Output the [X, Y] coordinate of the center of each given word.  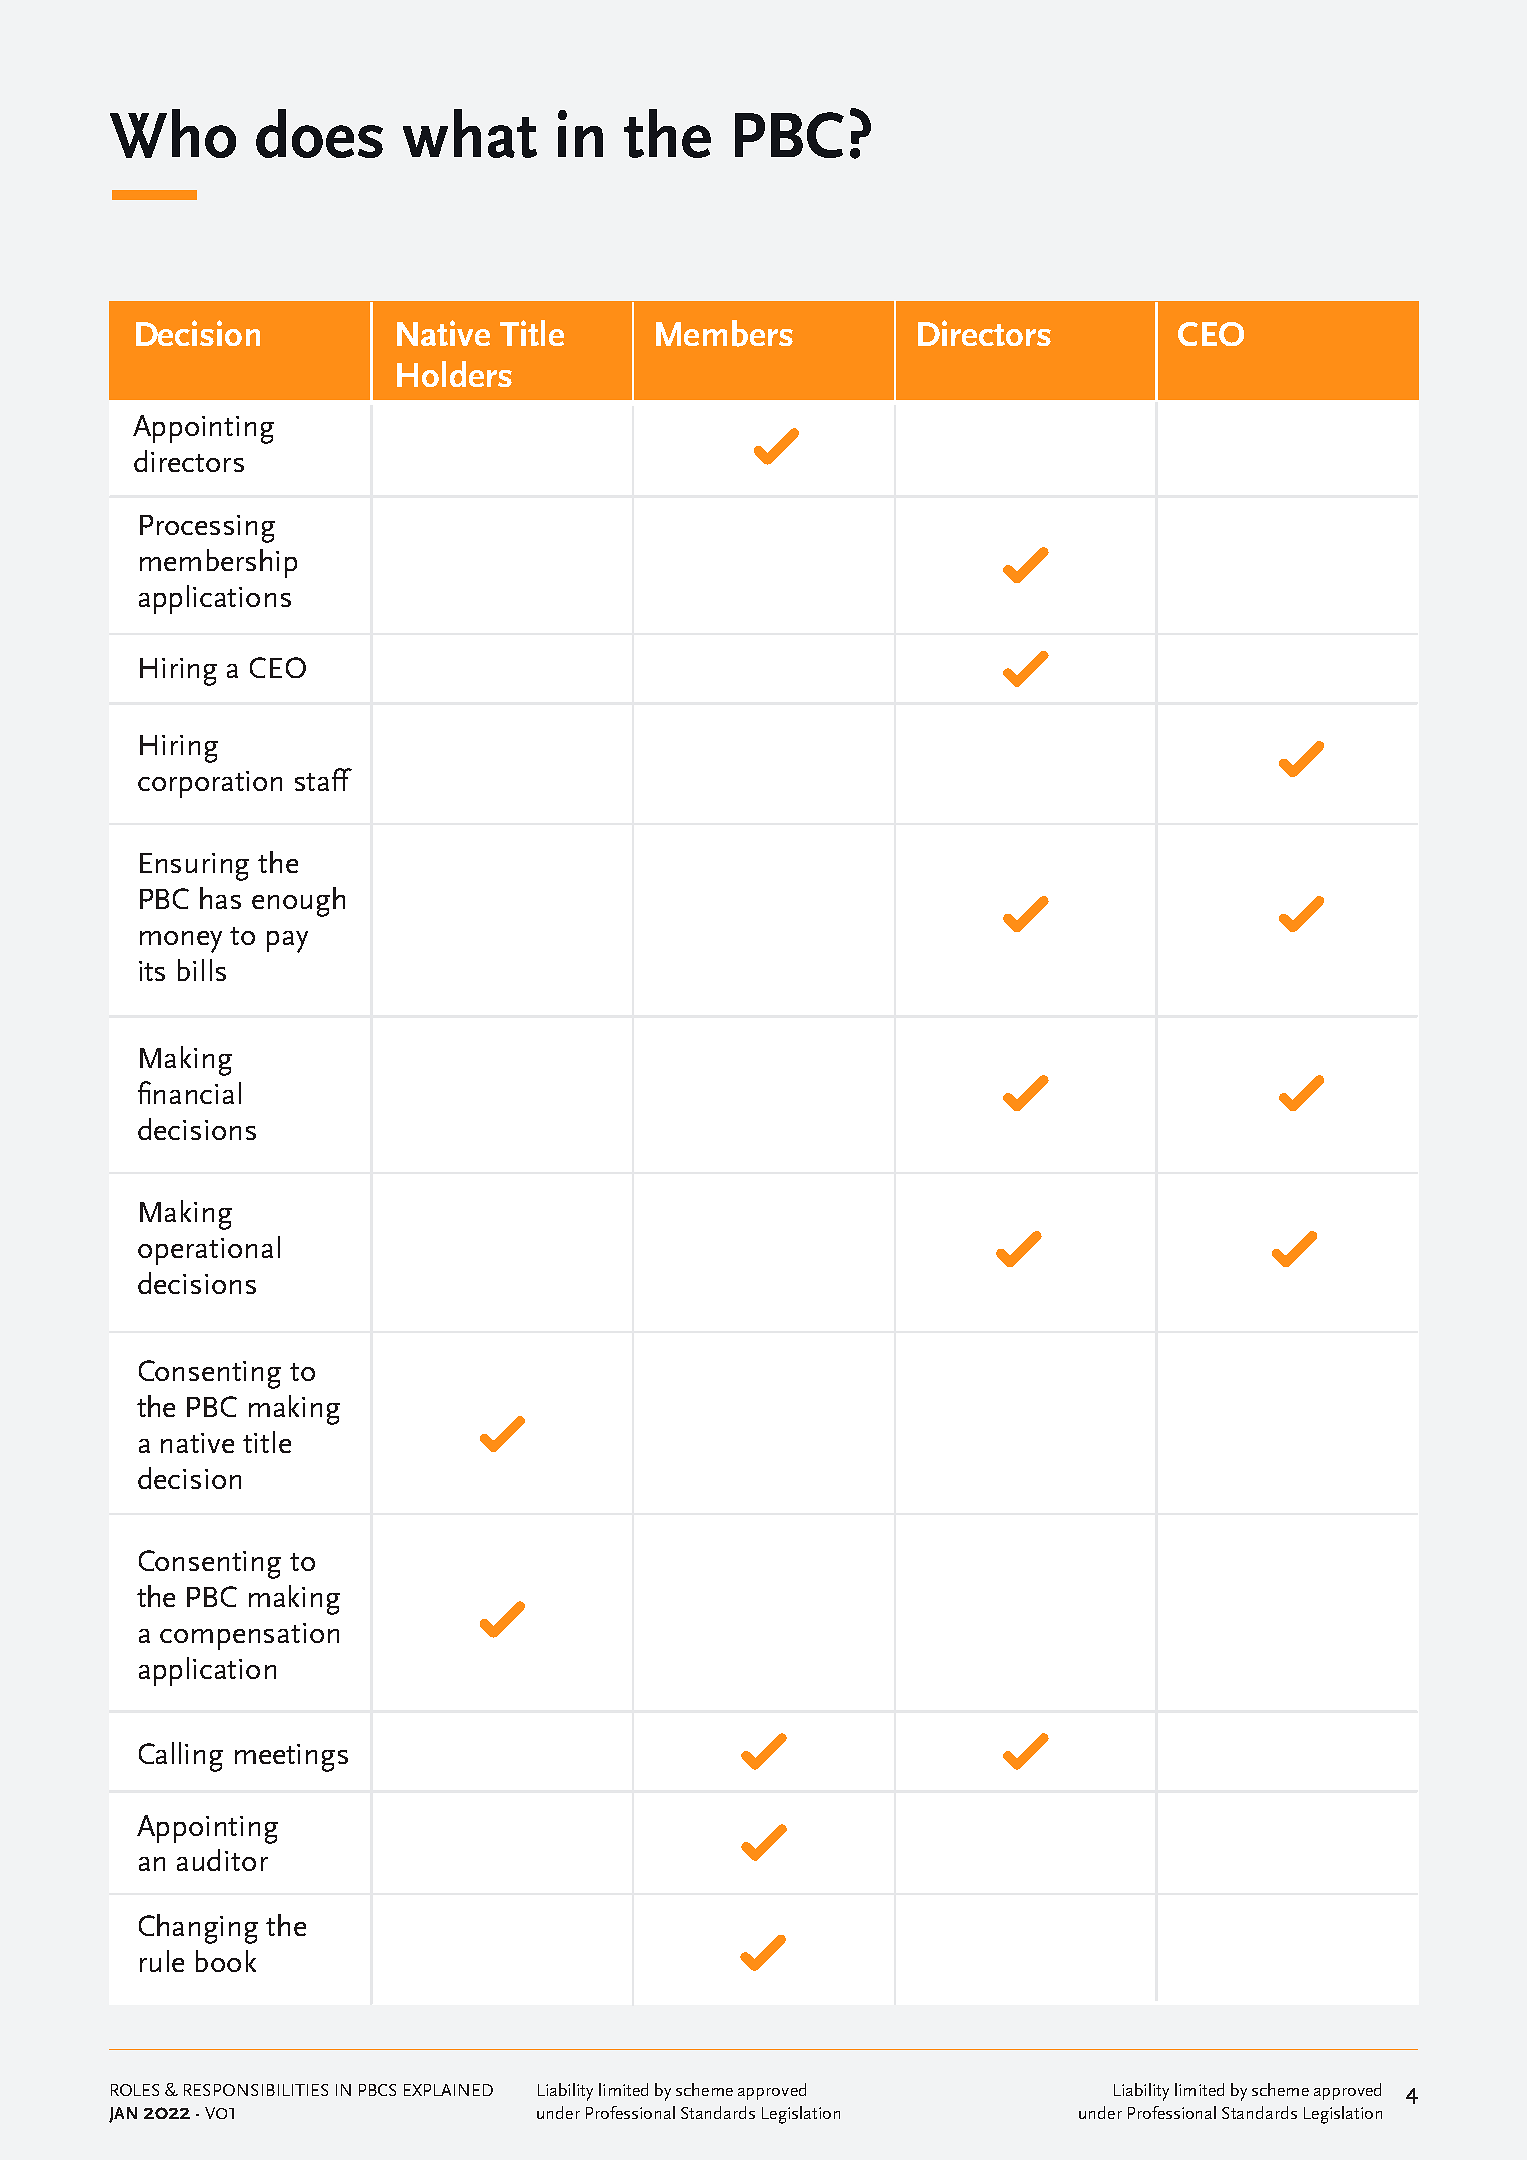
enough [298, 902]
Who [173, 133]
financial [189, 1092]
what [470, 133]
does [319, 133]
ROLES [135, 2090]
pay [287, 942]
